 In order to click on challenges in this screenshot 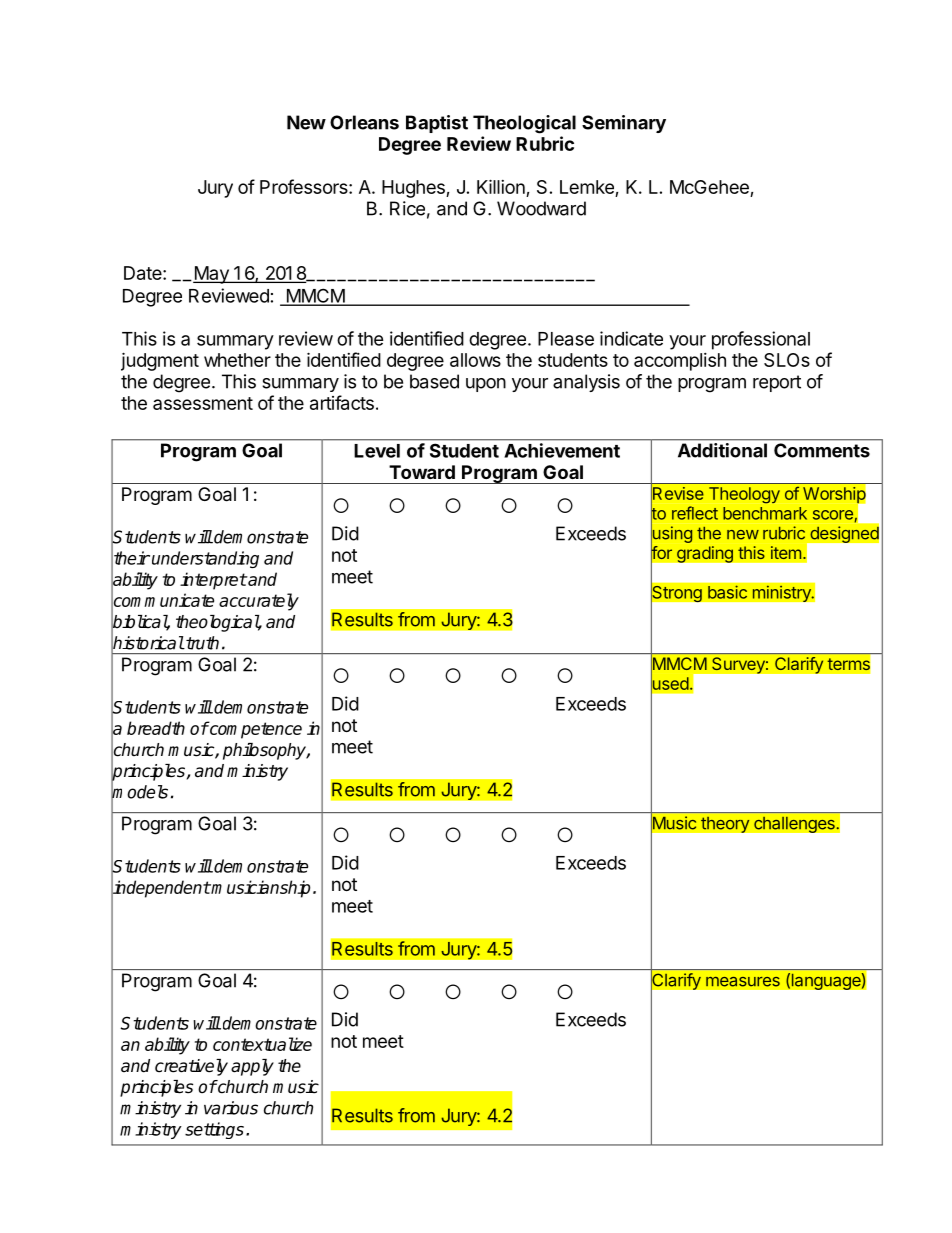, I will do `click(795, 824)`.
